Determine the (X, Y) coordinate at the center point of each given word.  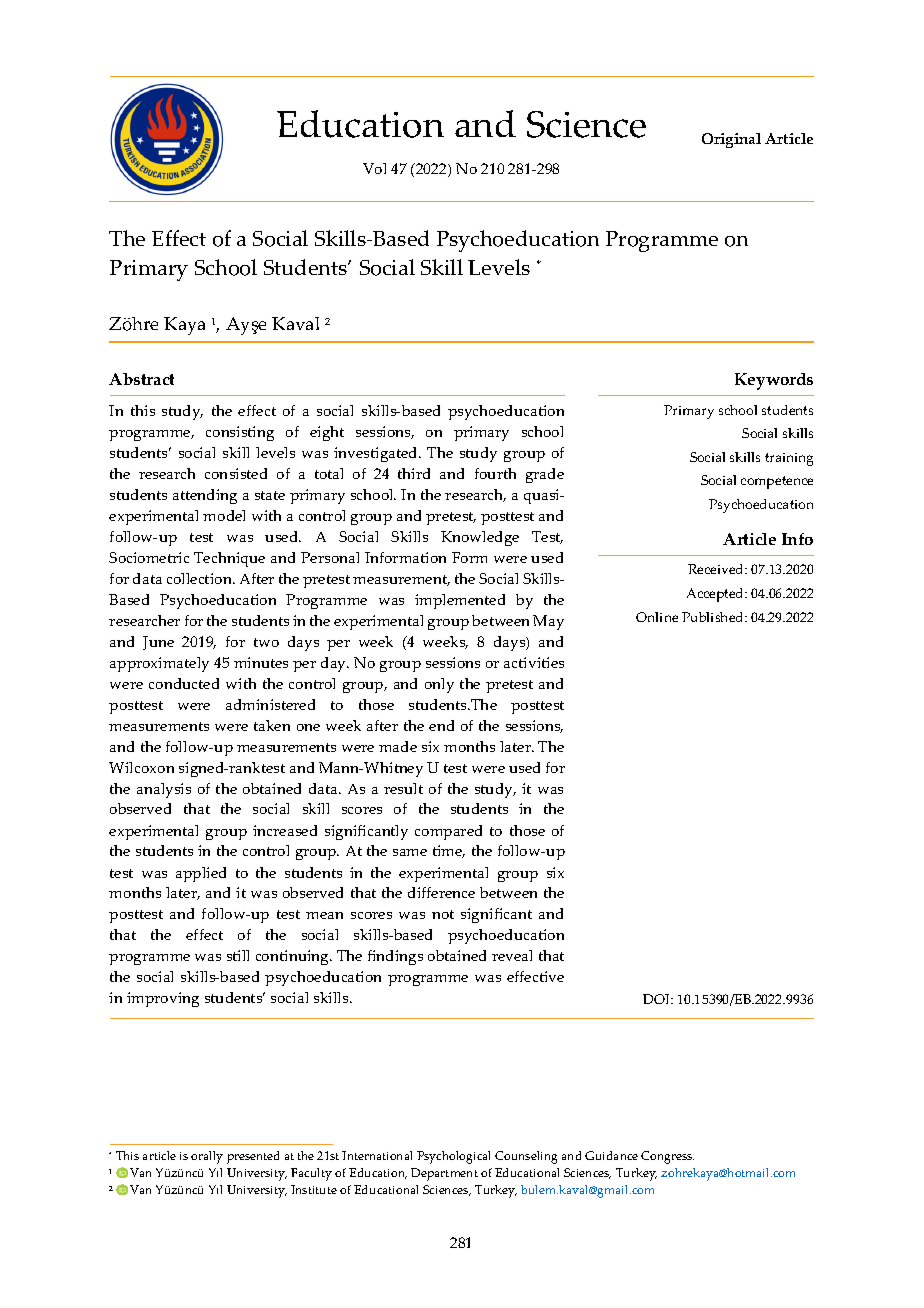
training (789, 459)
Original (731, 140)
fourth (495, 473)
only (439, 685)
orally (207, 1157)
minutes (261, 662)
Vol (374, 168)
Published (714, 617)
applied (201, 874)
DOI (658, 999)
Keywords (774, 381)
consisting (240, 433)
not (443, 914)
